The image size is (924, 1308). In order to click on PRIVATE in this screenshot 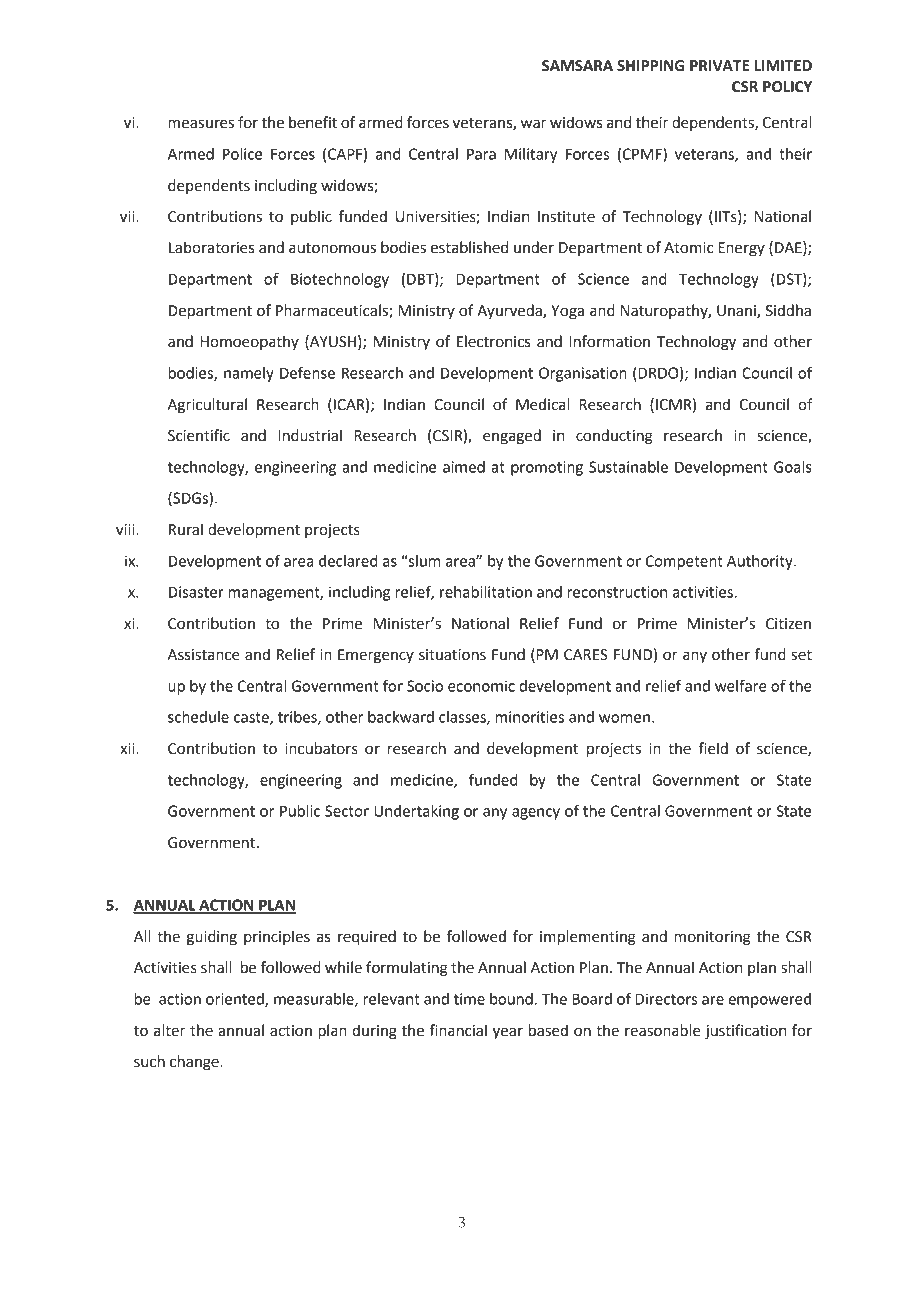, I will do `click(719, 65)`.
